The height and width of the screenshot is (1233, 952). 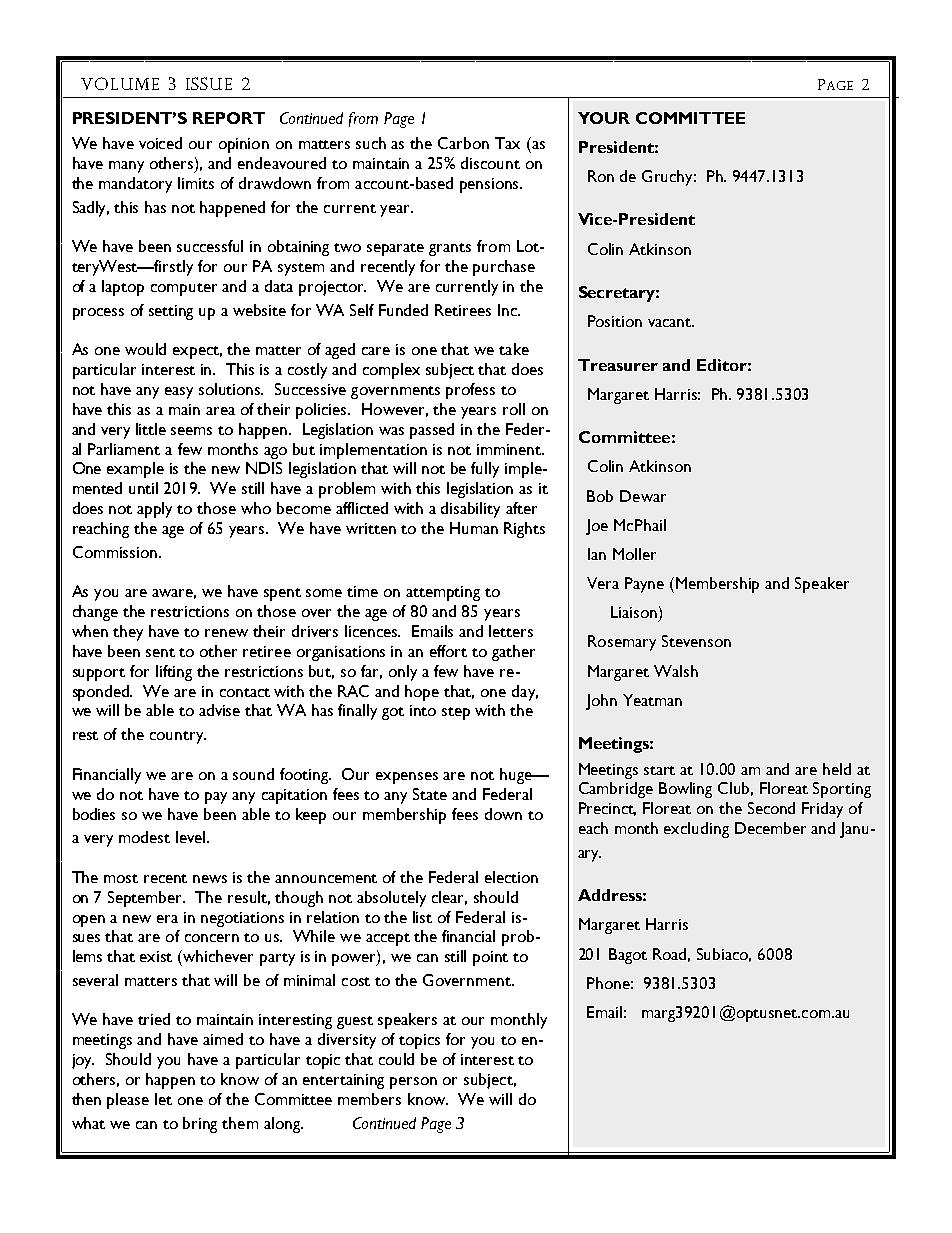 What do you see at coordinates (413, 1083) in the screenshot?
I see `person` at bounding box center [413, 1083].
